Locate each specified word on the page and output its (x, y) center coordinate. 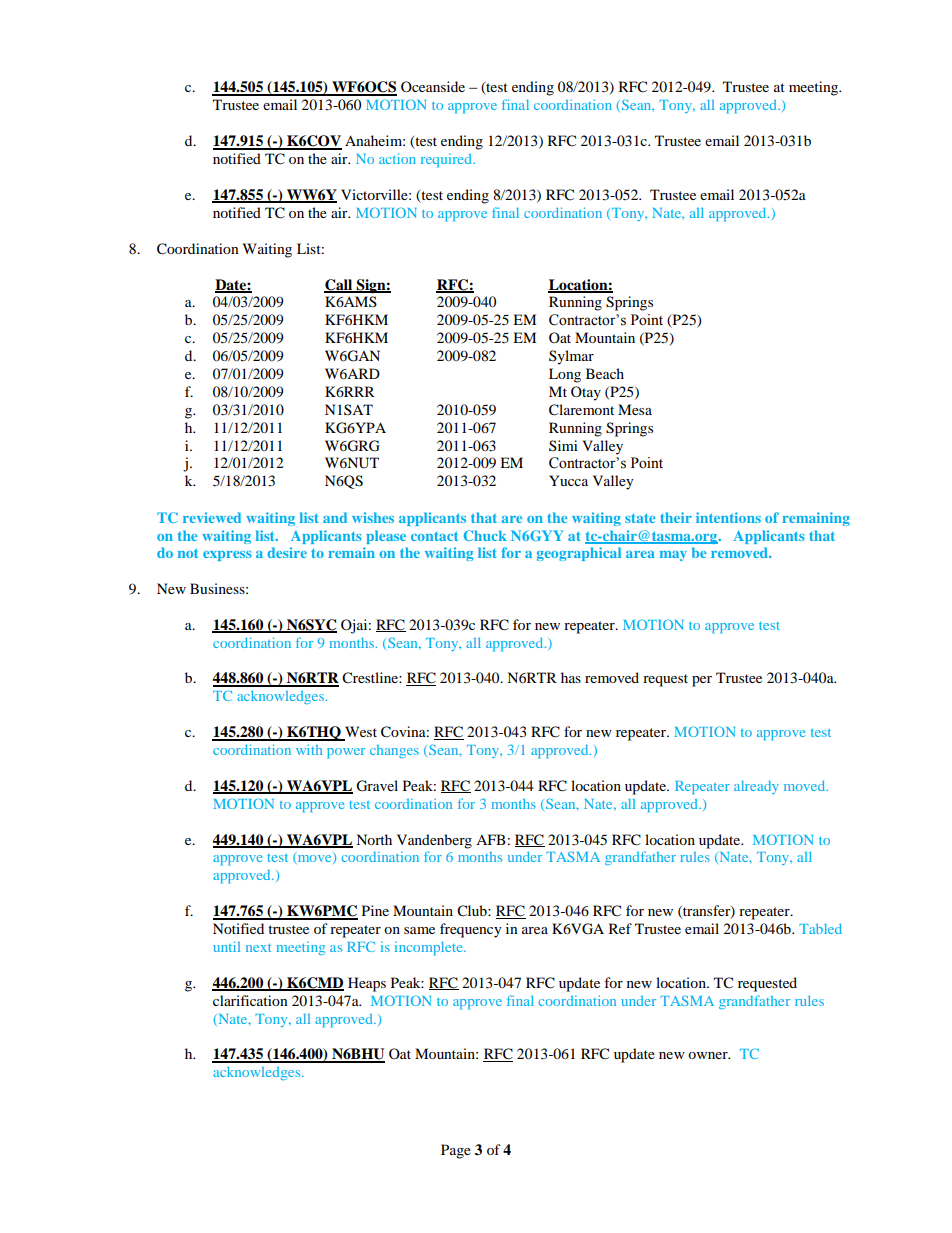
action (397, 158)
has (571, 677)
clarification (250, 1000)
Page (456, 1151)
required (447, 160)
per (702, 681)
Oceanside (433, 86)
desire (287, 552)
